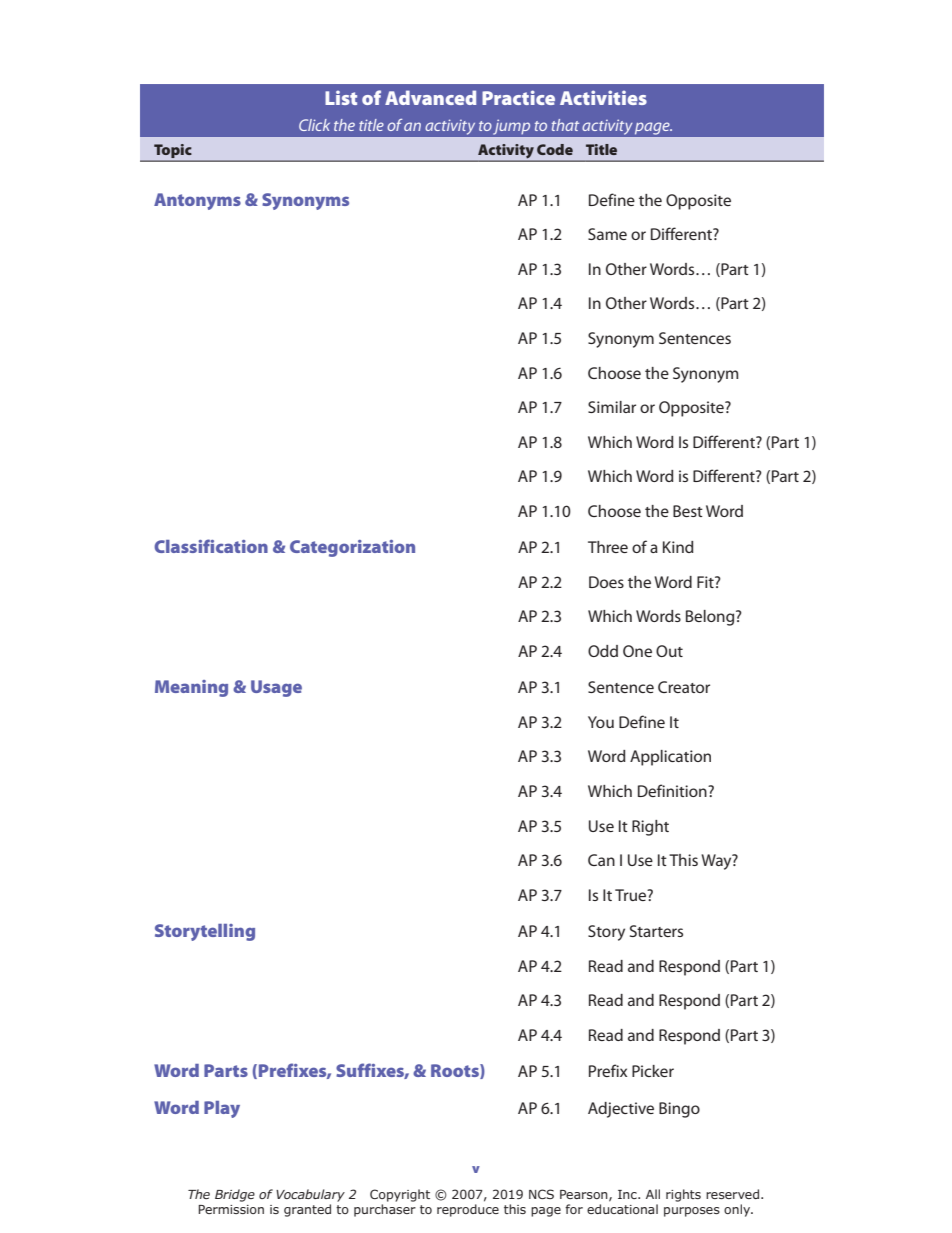  What do you see at coordinates (688, 511) in the page?
I see `Best` at bounding box center [688, 511].
